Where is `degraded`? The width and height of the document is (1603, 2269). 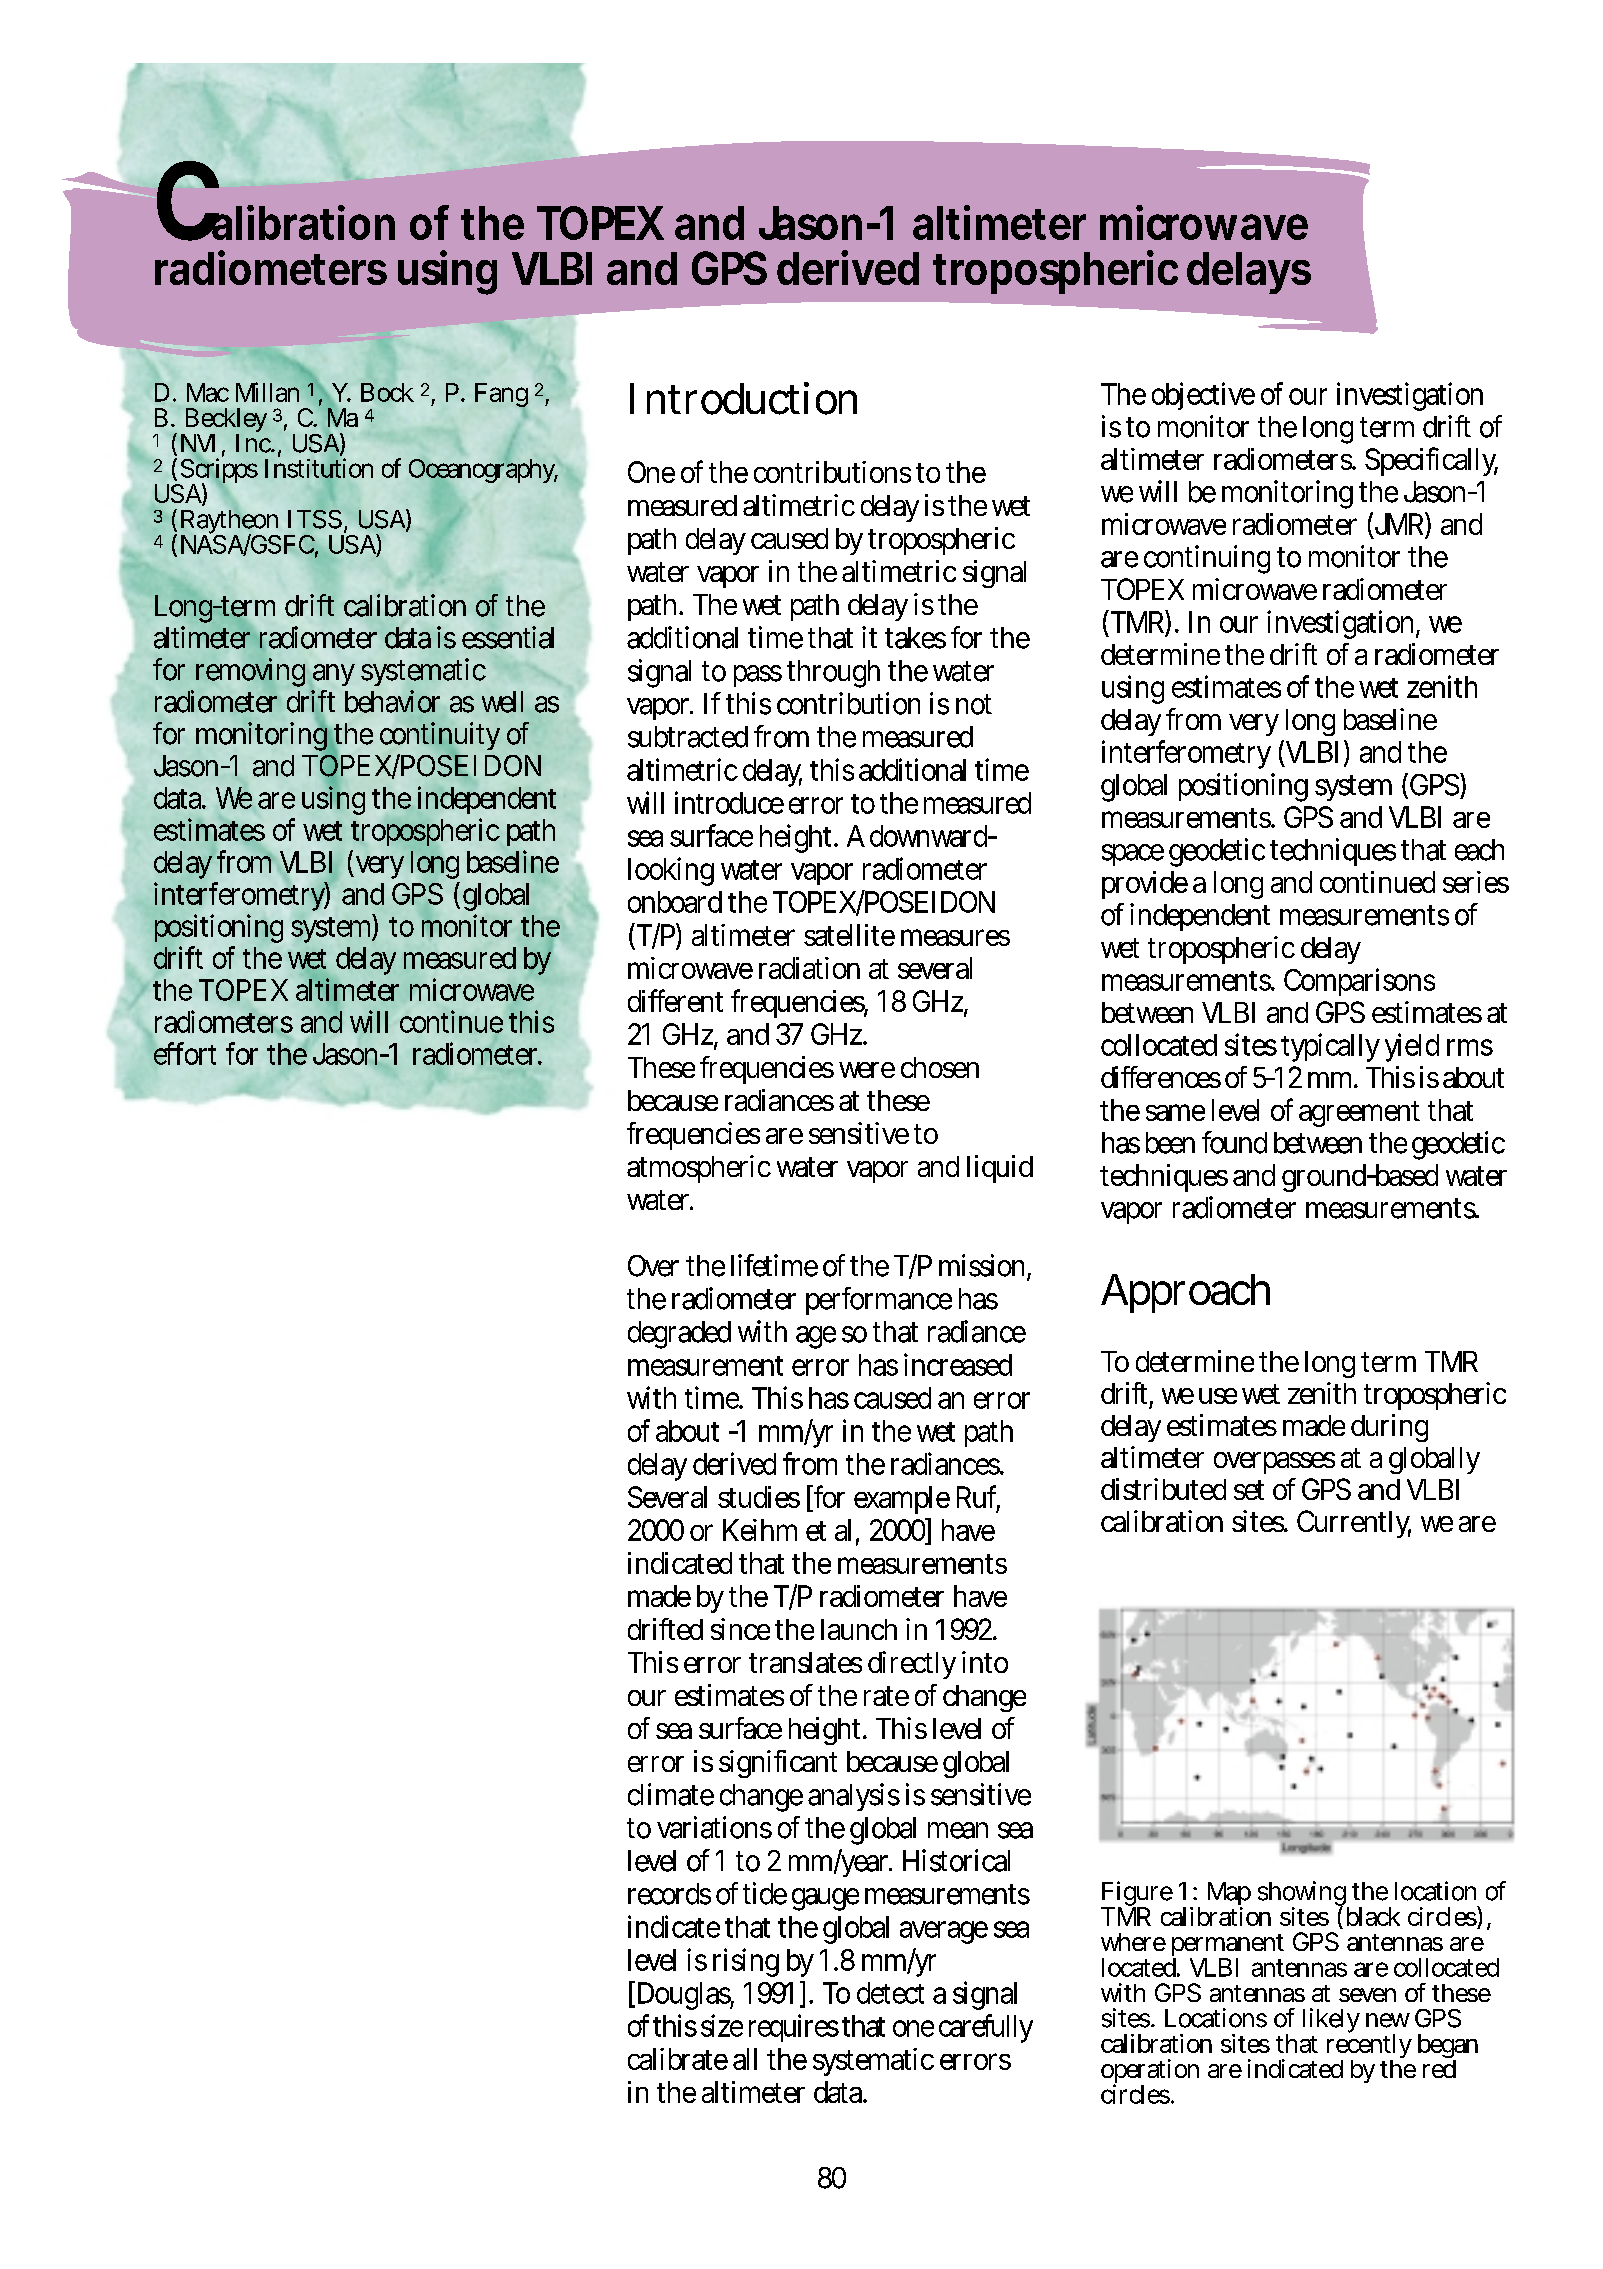
degraded is located at coordinates (679, 1335).
